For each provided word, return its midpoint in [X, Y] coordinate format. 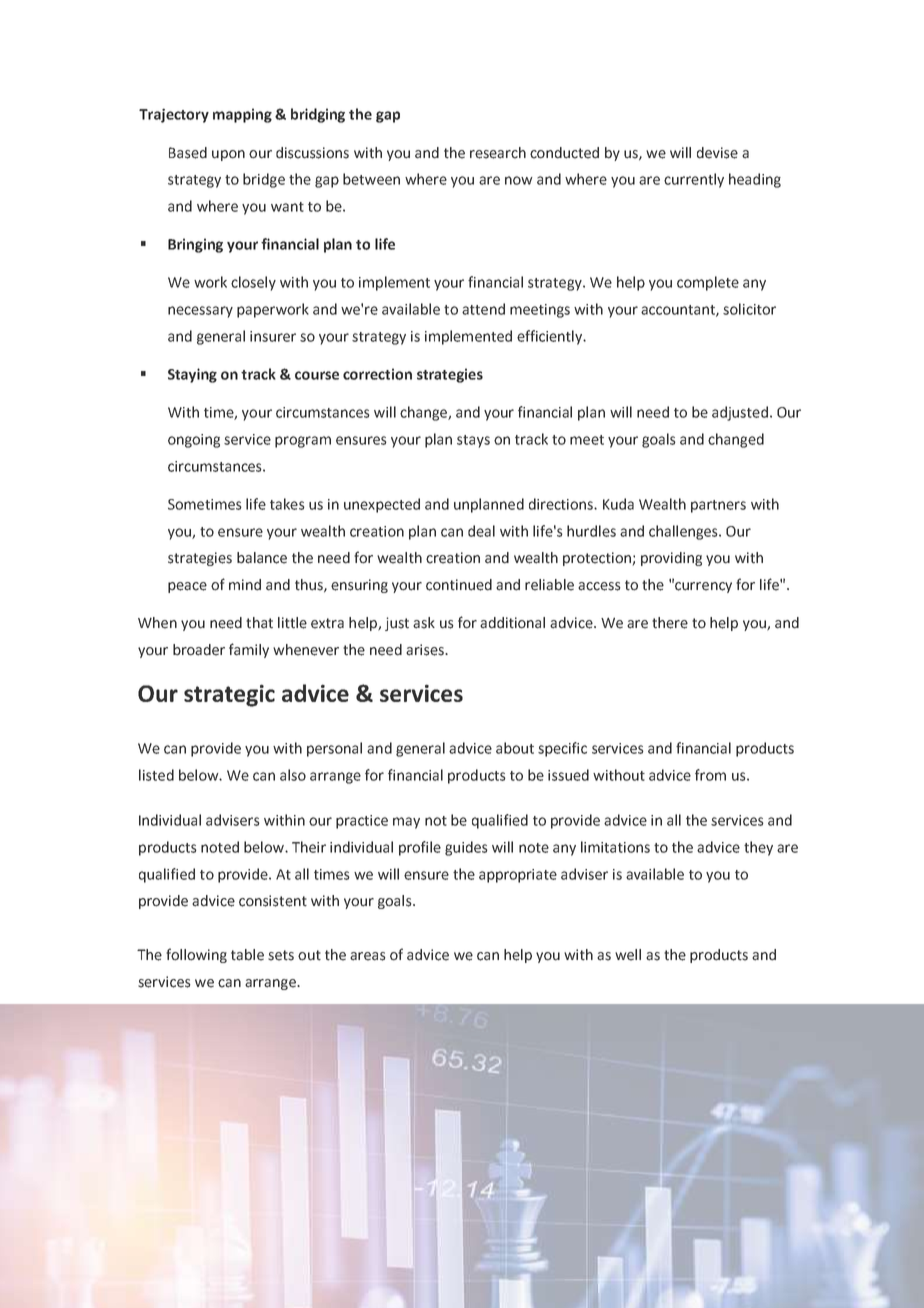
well [628, 955]
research [498, 153]
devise [717, 153]
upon [228, 155]
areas [368, 956]
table [247, 955]
